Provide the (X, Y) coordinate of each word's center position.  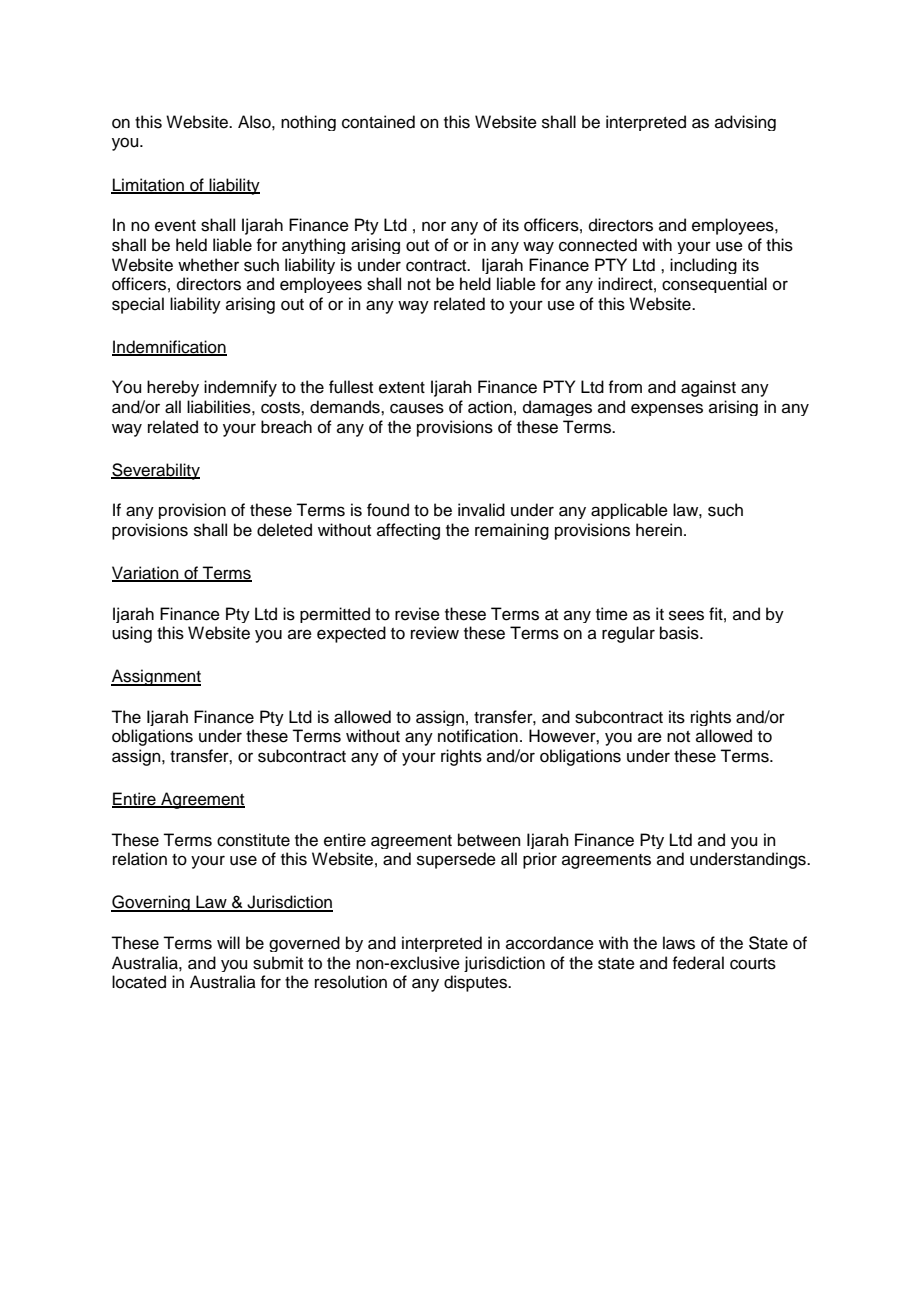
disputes (477, 983)
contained (378, 122)
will (228, 942)
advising (745, 123)
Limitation (148, 185)
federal (698, 963)
